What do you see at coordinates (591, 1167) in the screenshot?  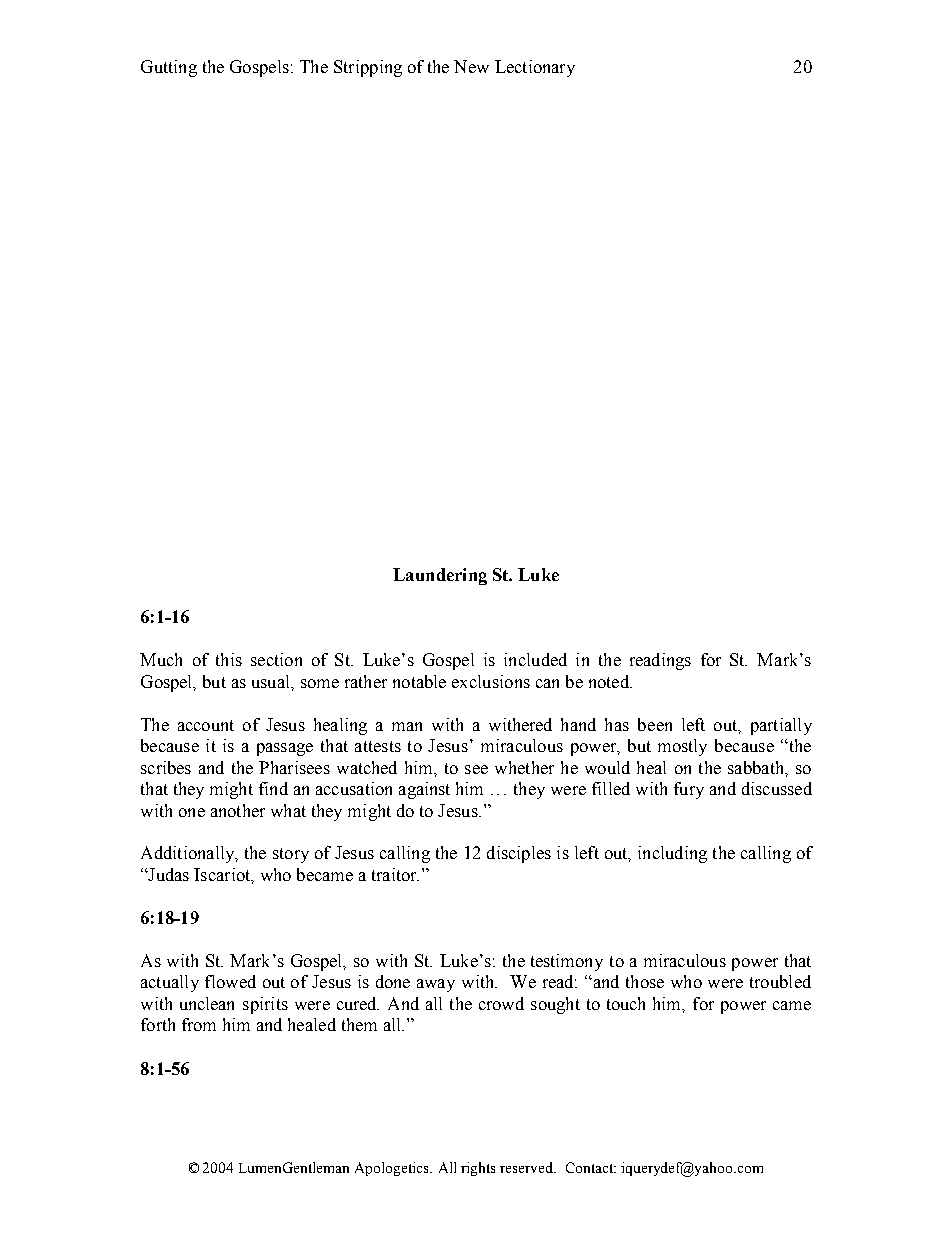 I see `Contact` at bounding box center [591, 1167].
